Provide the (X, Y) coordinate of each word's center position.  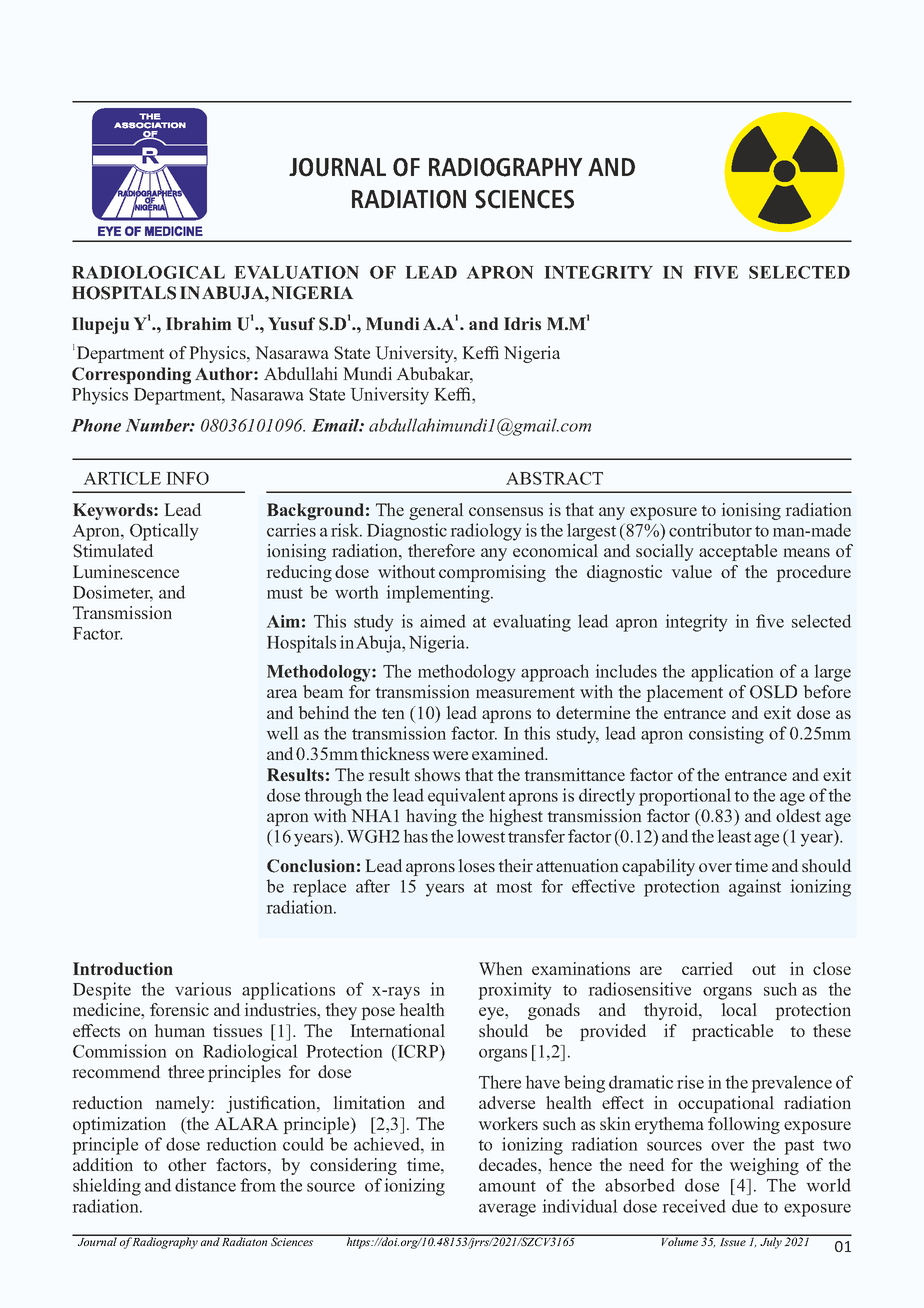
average (507, 1210)
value (692, 571)
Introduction (123, 968)
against (755, 888)
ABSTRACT (554, 478)
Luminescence (126, 571)
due (745, 1206)
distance (205, 1185)
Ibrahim (198, 323)
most (514, 887)
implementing (439, 594)
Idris (522, 323)
